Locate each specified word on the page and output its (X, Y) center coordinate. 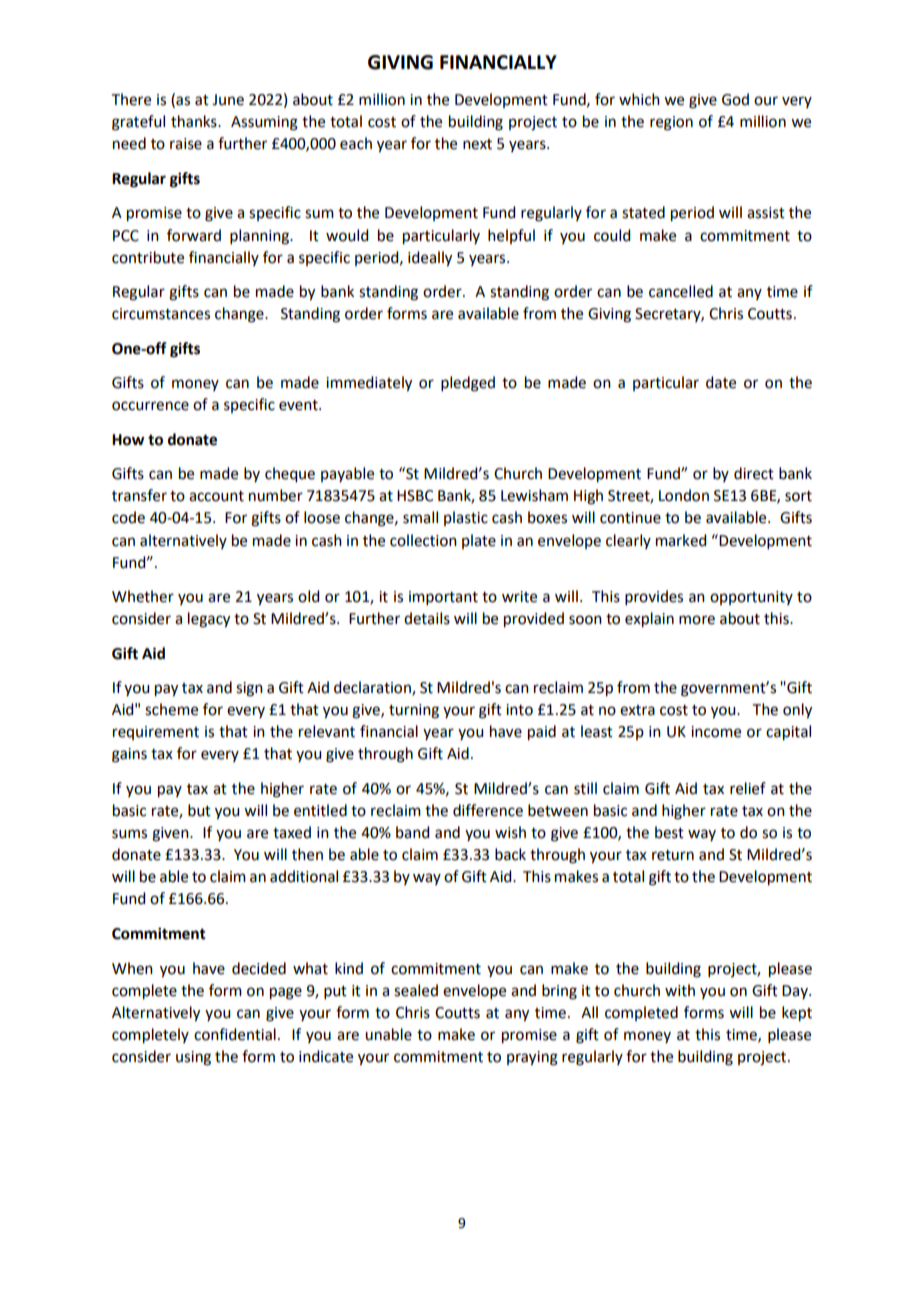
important (443, 598)
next (477, 144)
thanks (195, 121)
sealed (416, 990)
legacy (209, 620)
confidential (235, 1034)
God (735, 99)
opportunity (751, 598)
